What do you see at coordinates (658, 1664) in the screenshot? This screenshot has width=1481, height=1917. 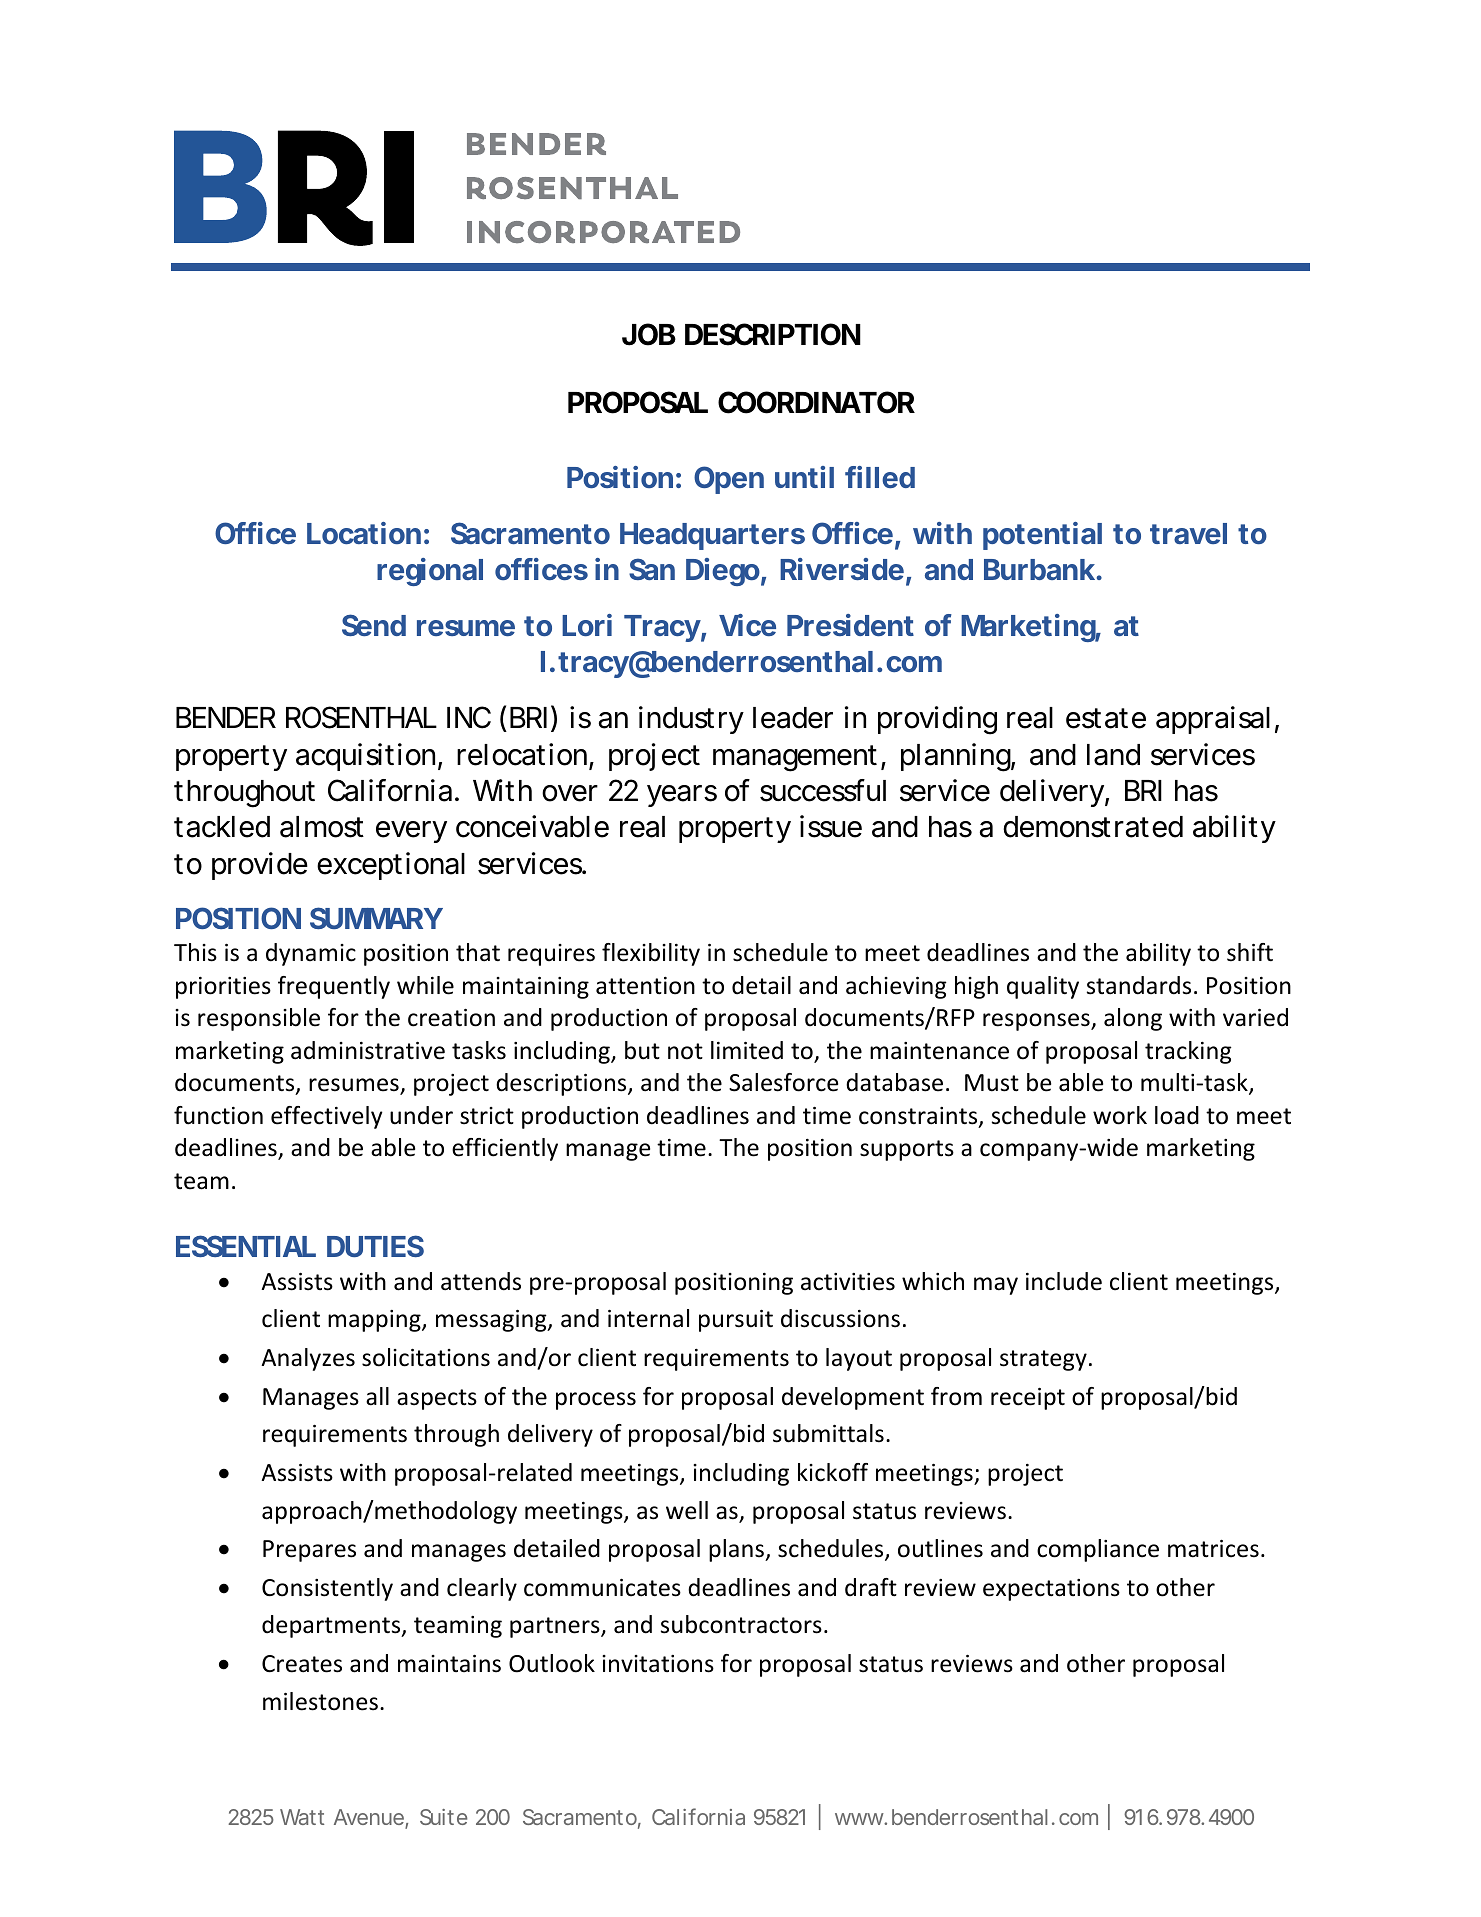 I see `invitations` at bounding box center [658, 1664].
